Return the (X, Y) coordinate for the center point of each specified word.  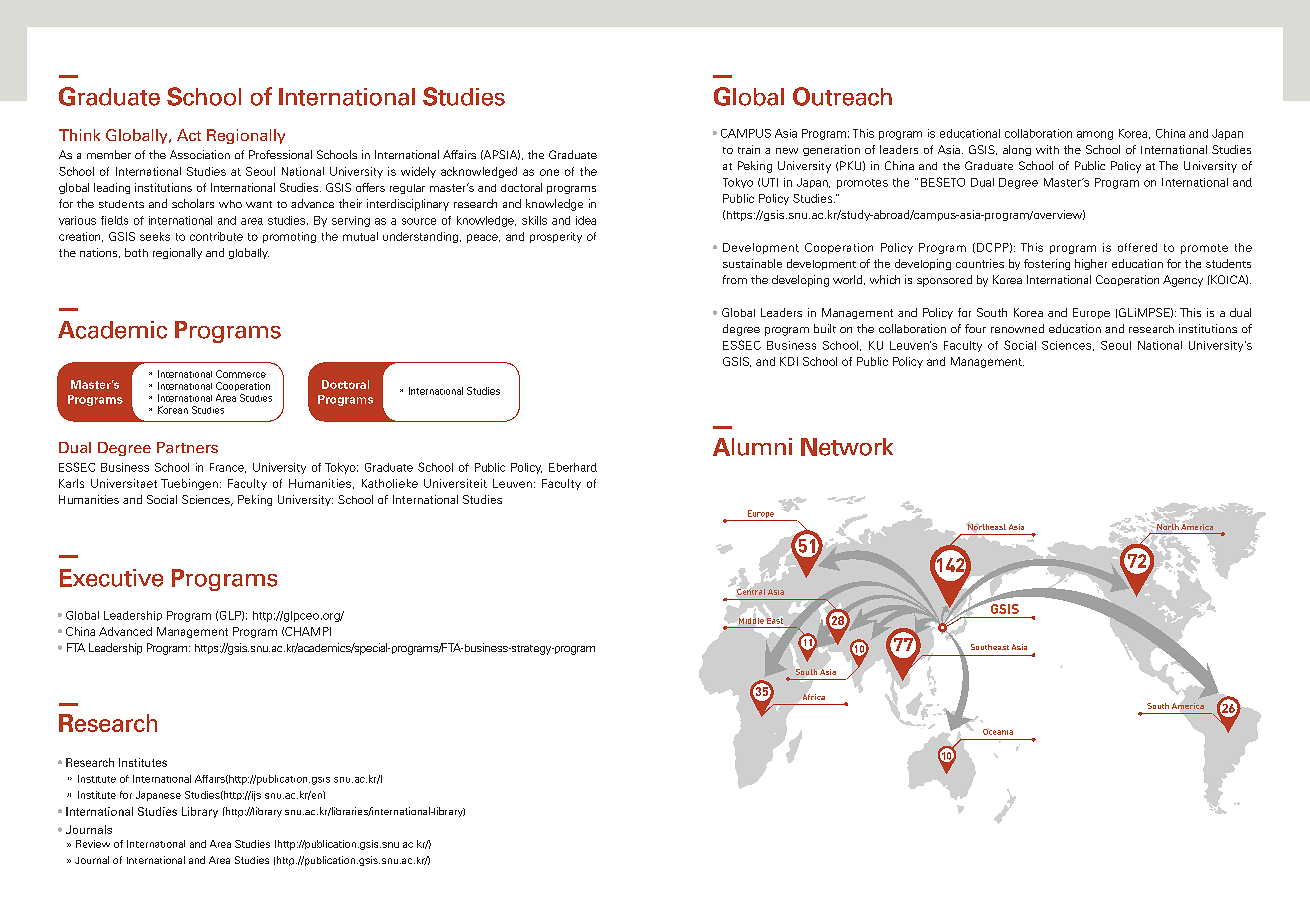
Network (847, 447)
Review (93, 844)
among (1095, 135)
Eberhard (573, 467)
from (735, 279)
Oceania (998, 732)
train (749, 149)
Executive (111, 578)
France (228, 468)
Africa (814, 697)
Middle (751, 621)
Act (189, 135)
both (136, 252)
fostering (1047, 264)
